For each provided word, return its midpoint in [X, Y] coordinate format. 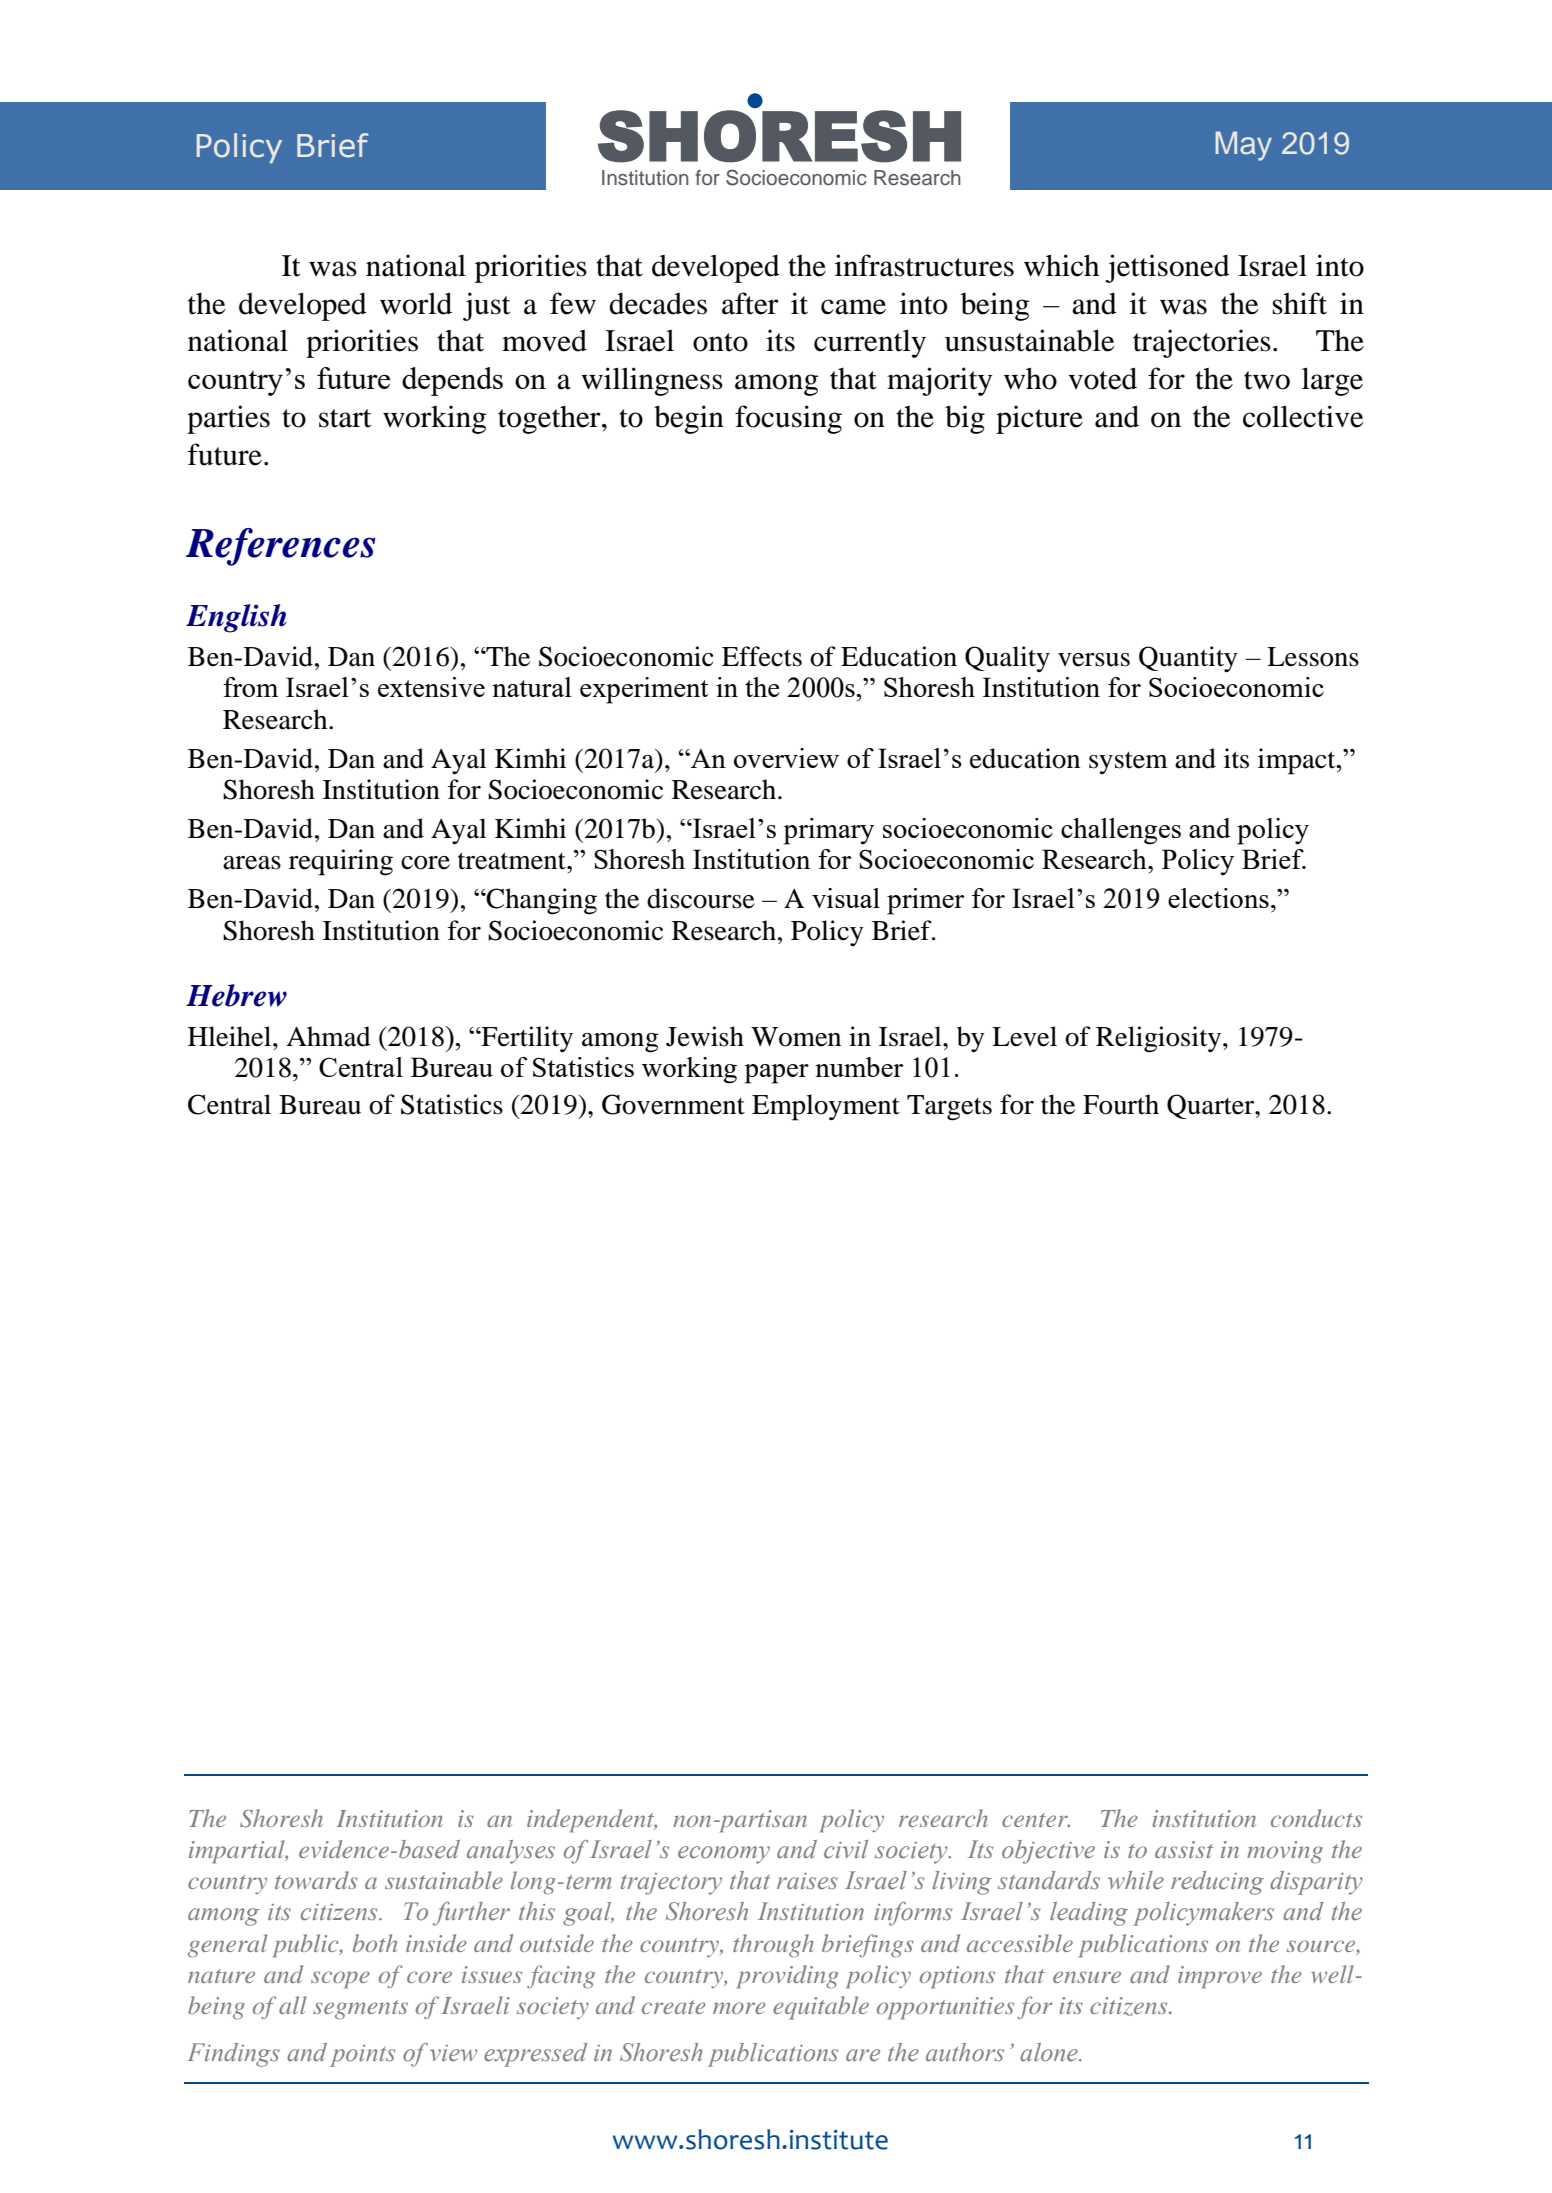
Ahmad [328, 1036]
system [1128, 763]
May [1243, 146]
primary [829, 831]
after [750, 303]
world [416, 303]
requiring [341, 862]
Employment [826, 1107]
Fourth [1121, 1104]
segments [360, 2010]
